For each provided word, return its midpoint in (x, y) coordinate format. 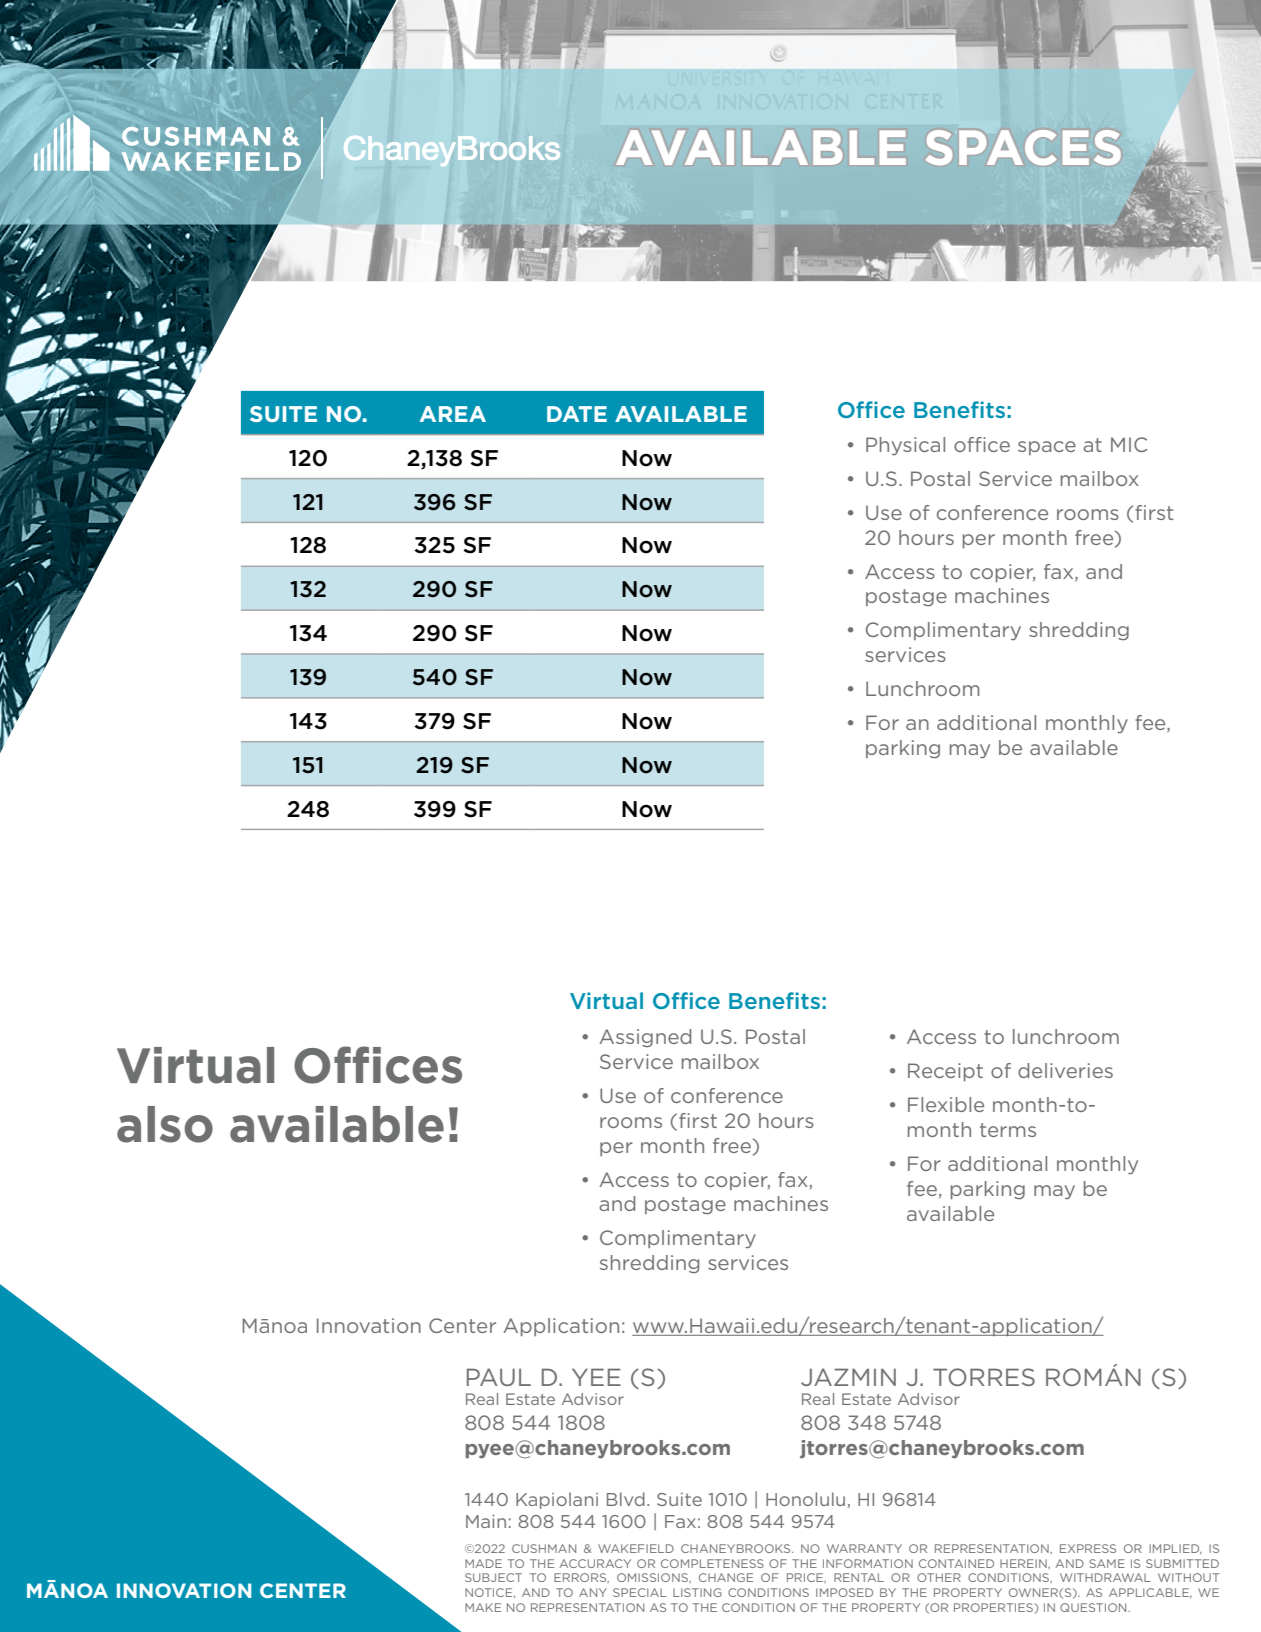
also (165, 1124)
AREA (453, 414)
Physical (905, 446)
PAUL (499, 1377)
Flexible (946, 1104)
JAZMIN (848, 1377)
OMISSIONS (653, 1577)
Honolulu (805, 1499)
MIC (1129, 444)
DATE (577, 414)
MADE (483, 1563)
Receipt (945, 1072)
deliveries (1065, 1070)
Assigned (645, 1038)
